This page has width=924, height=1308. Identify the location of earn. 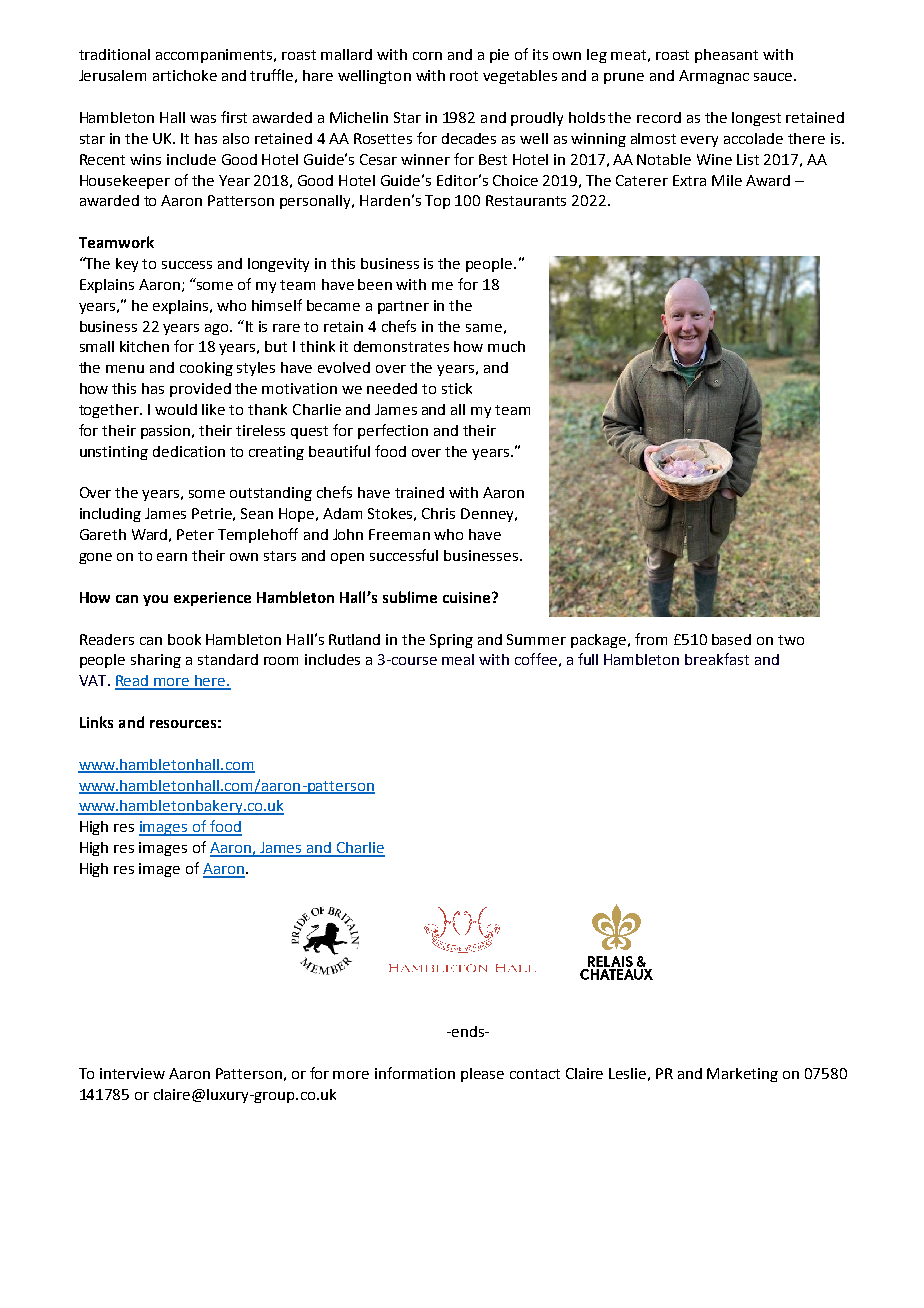
(172, 557).
